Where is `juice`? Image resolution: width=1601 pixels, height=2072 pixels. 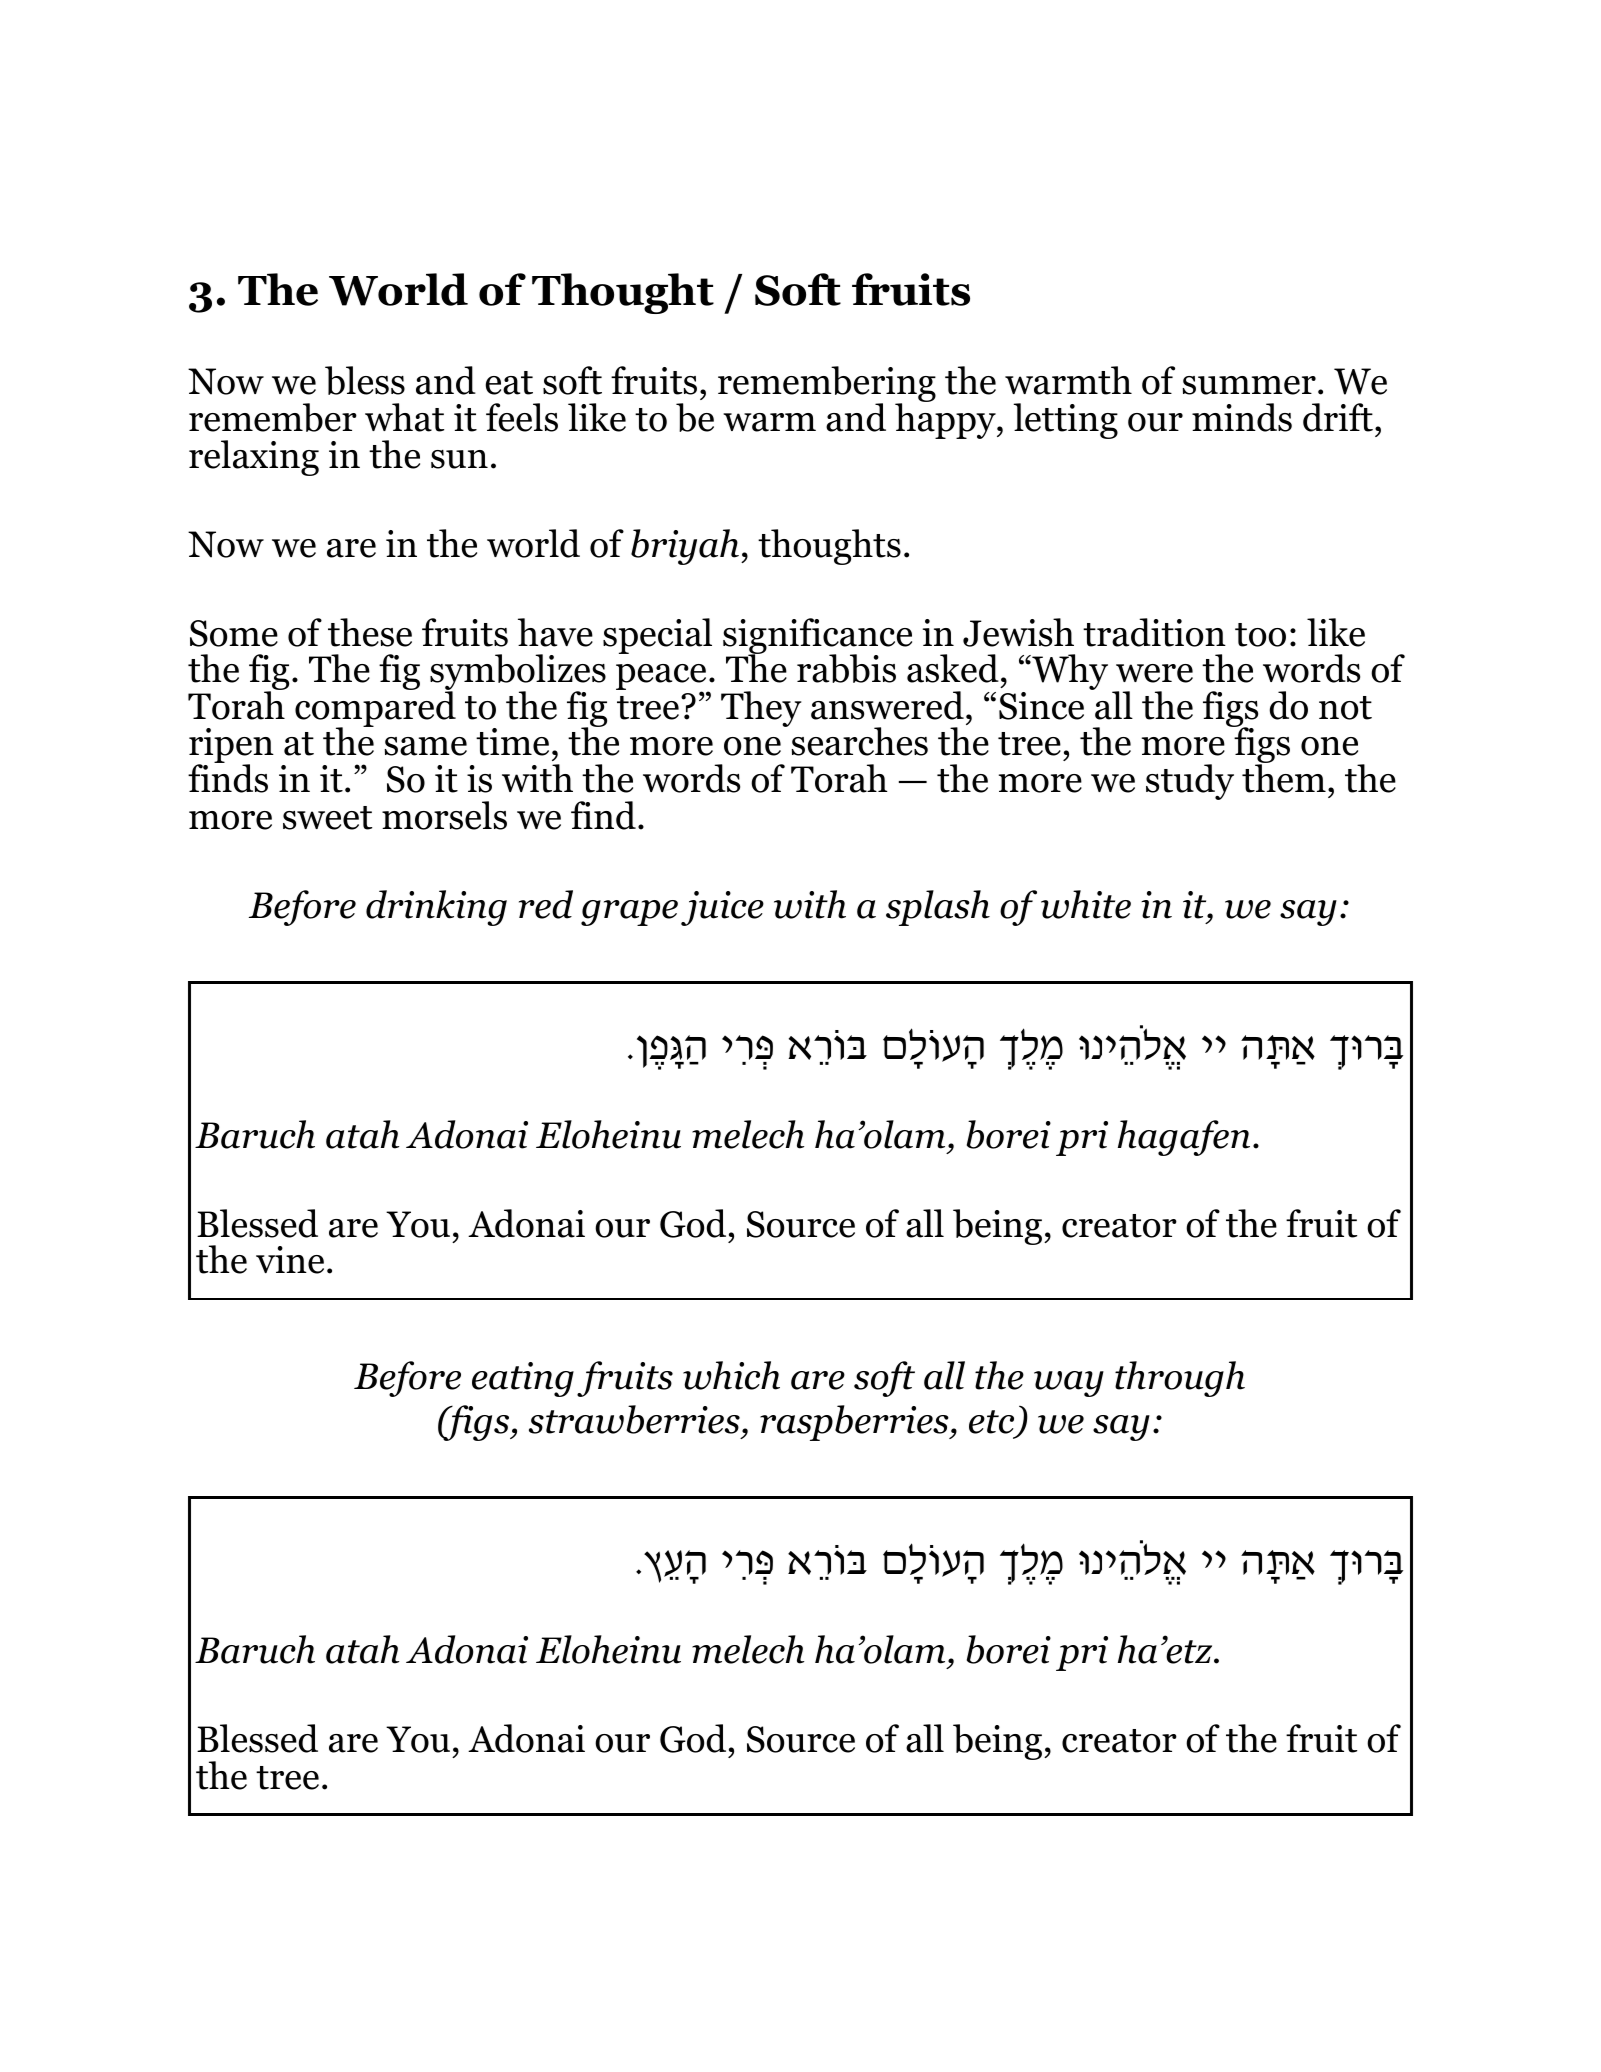 juice is located at coordinates (722, 908).
